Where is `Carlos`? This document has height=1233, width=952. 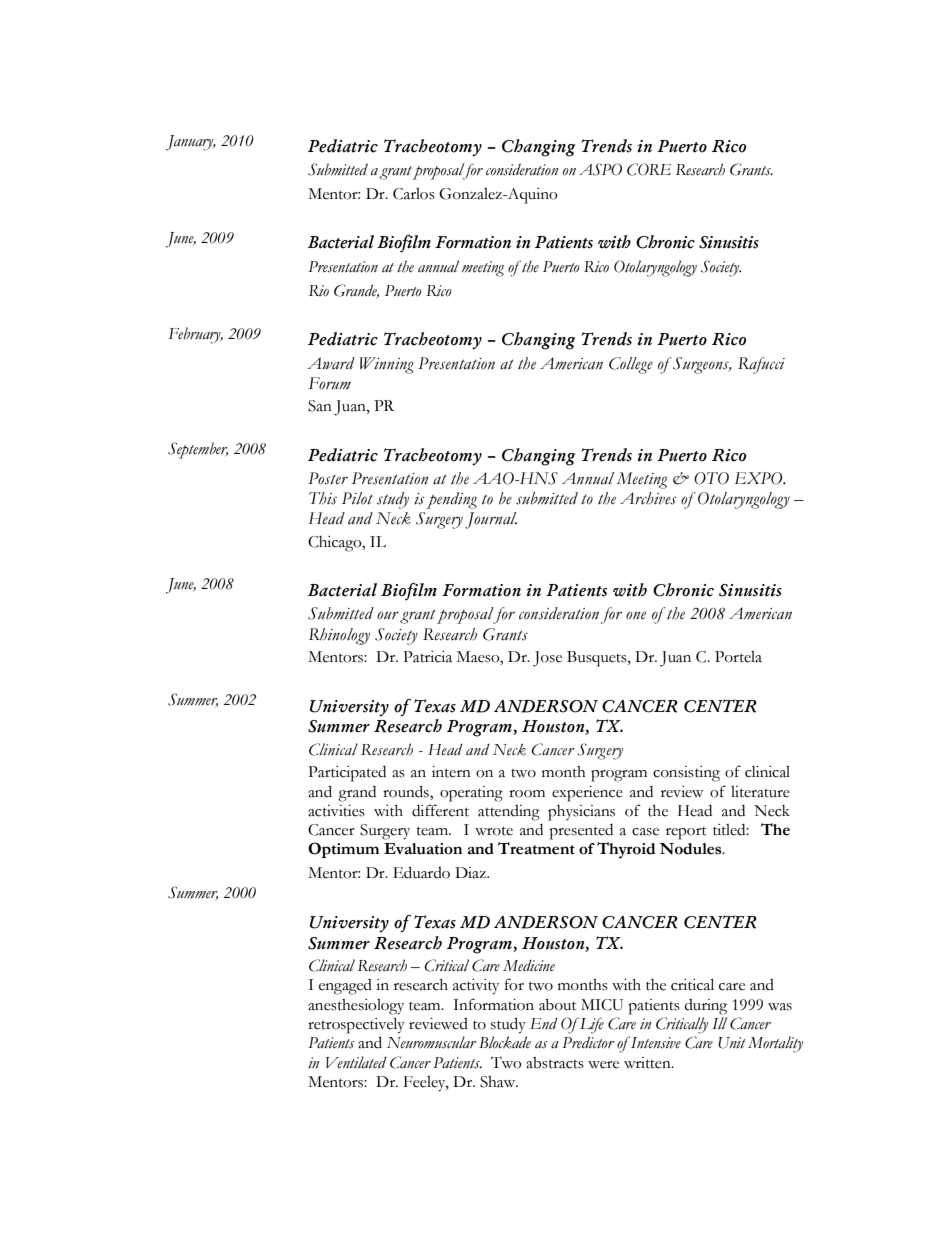 Carlos is located at coordinates (414, 194).
